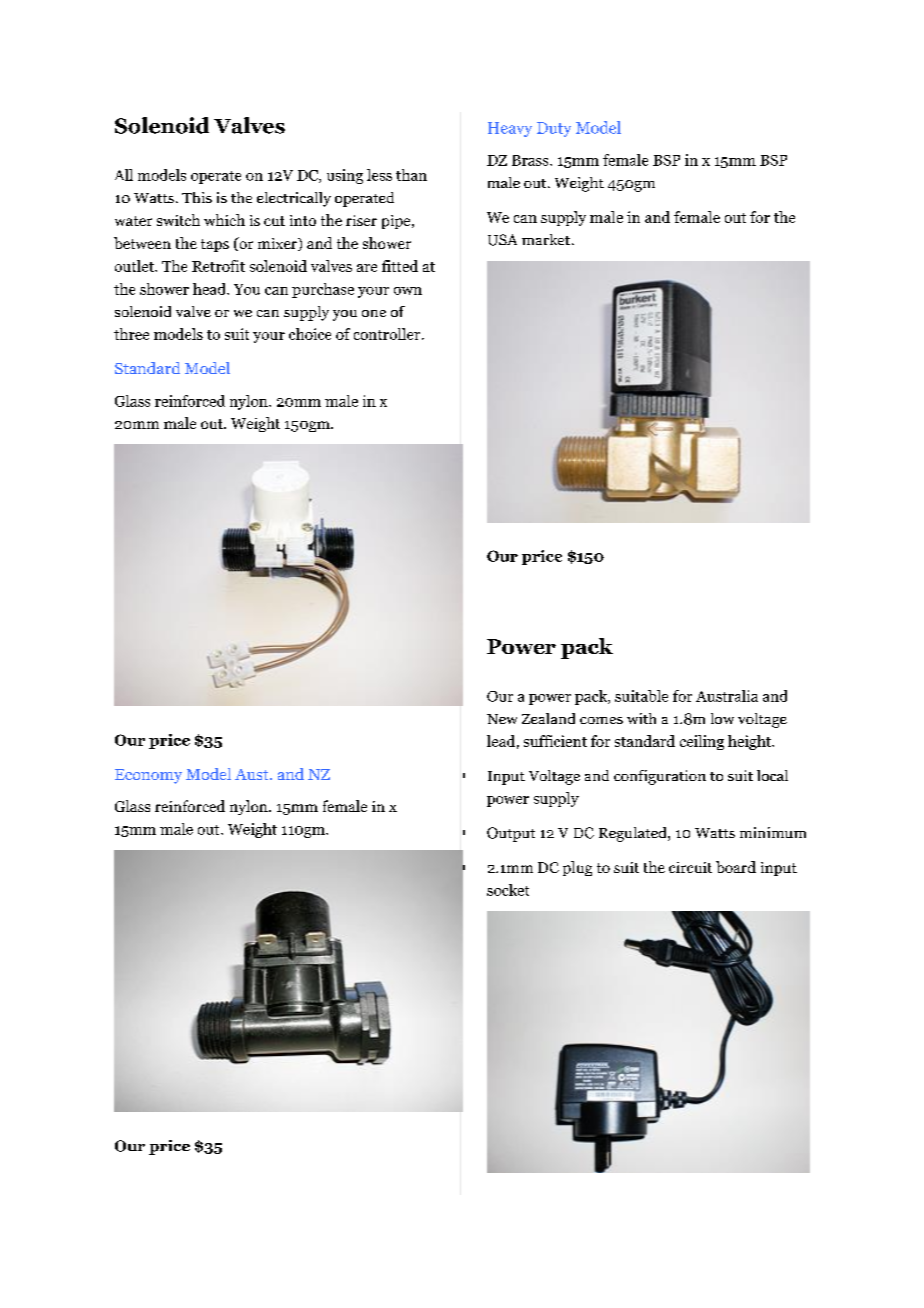 Image resolution: width=924 pixels, height=1308 pixels. I want to click on Output, so click(511, 834).
